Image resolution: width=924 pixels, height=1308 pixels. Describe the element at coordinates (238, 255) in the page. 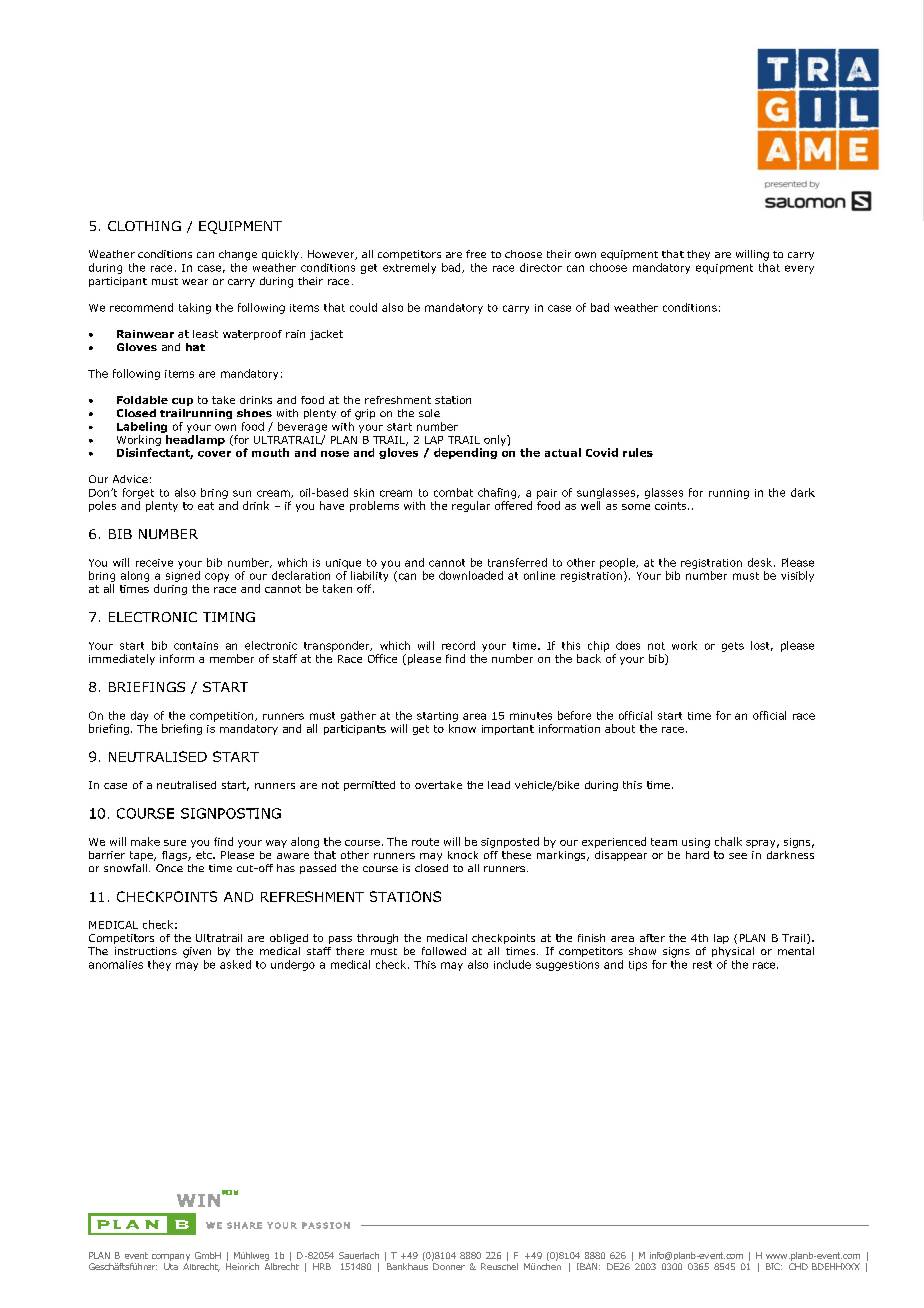

I see `change` at that location.
